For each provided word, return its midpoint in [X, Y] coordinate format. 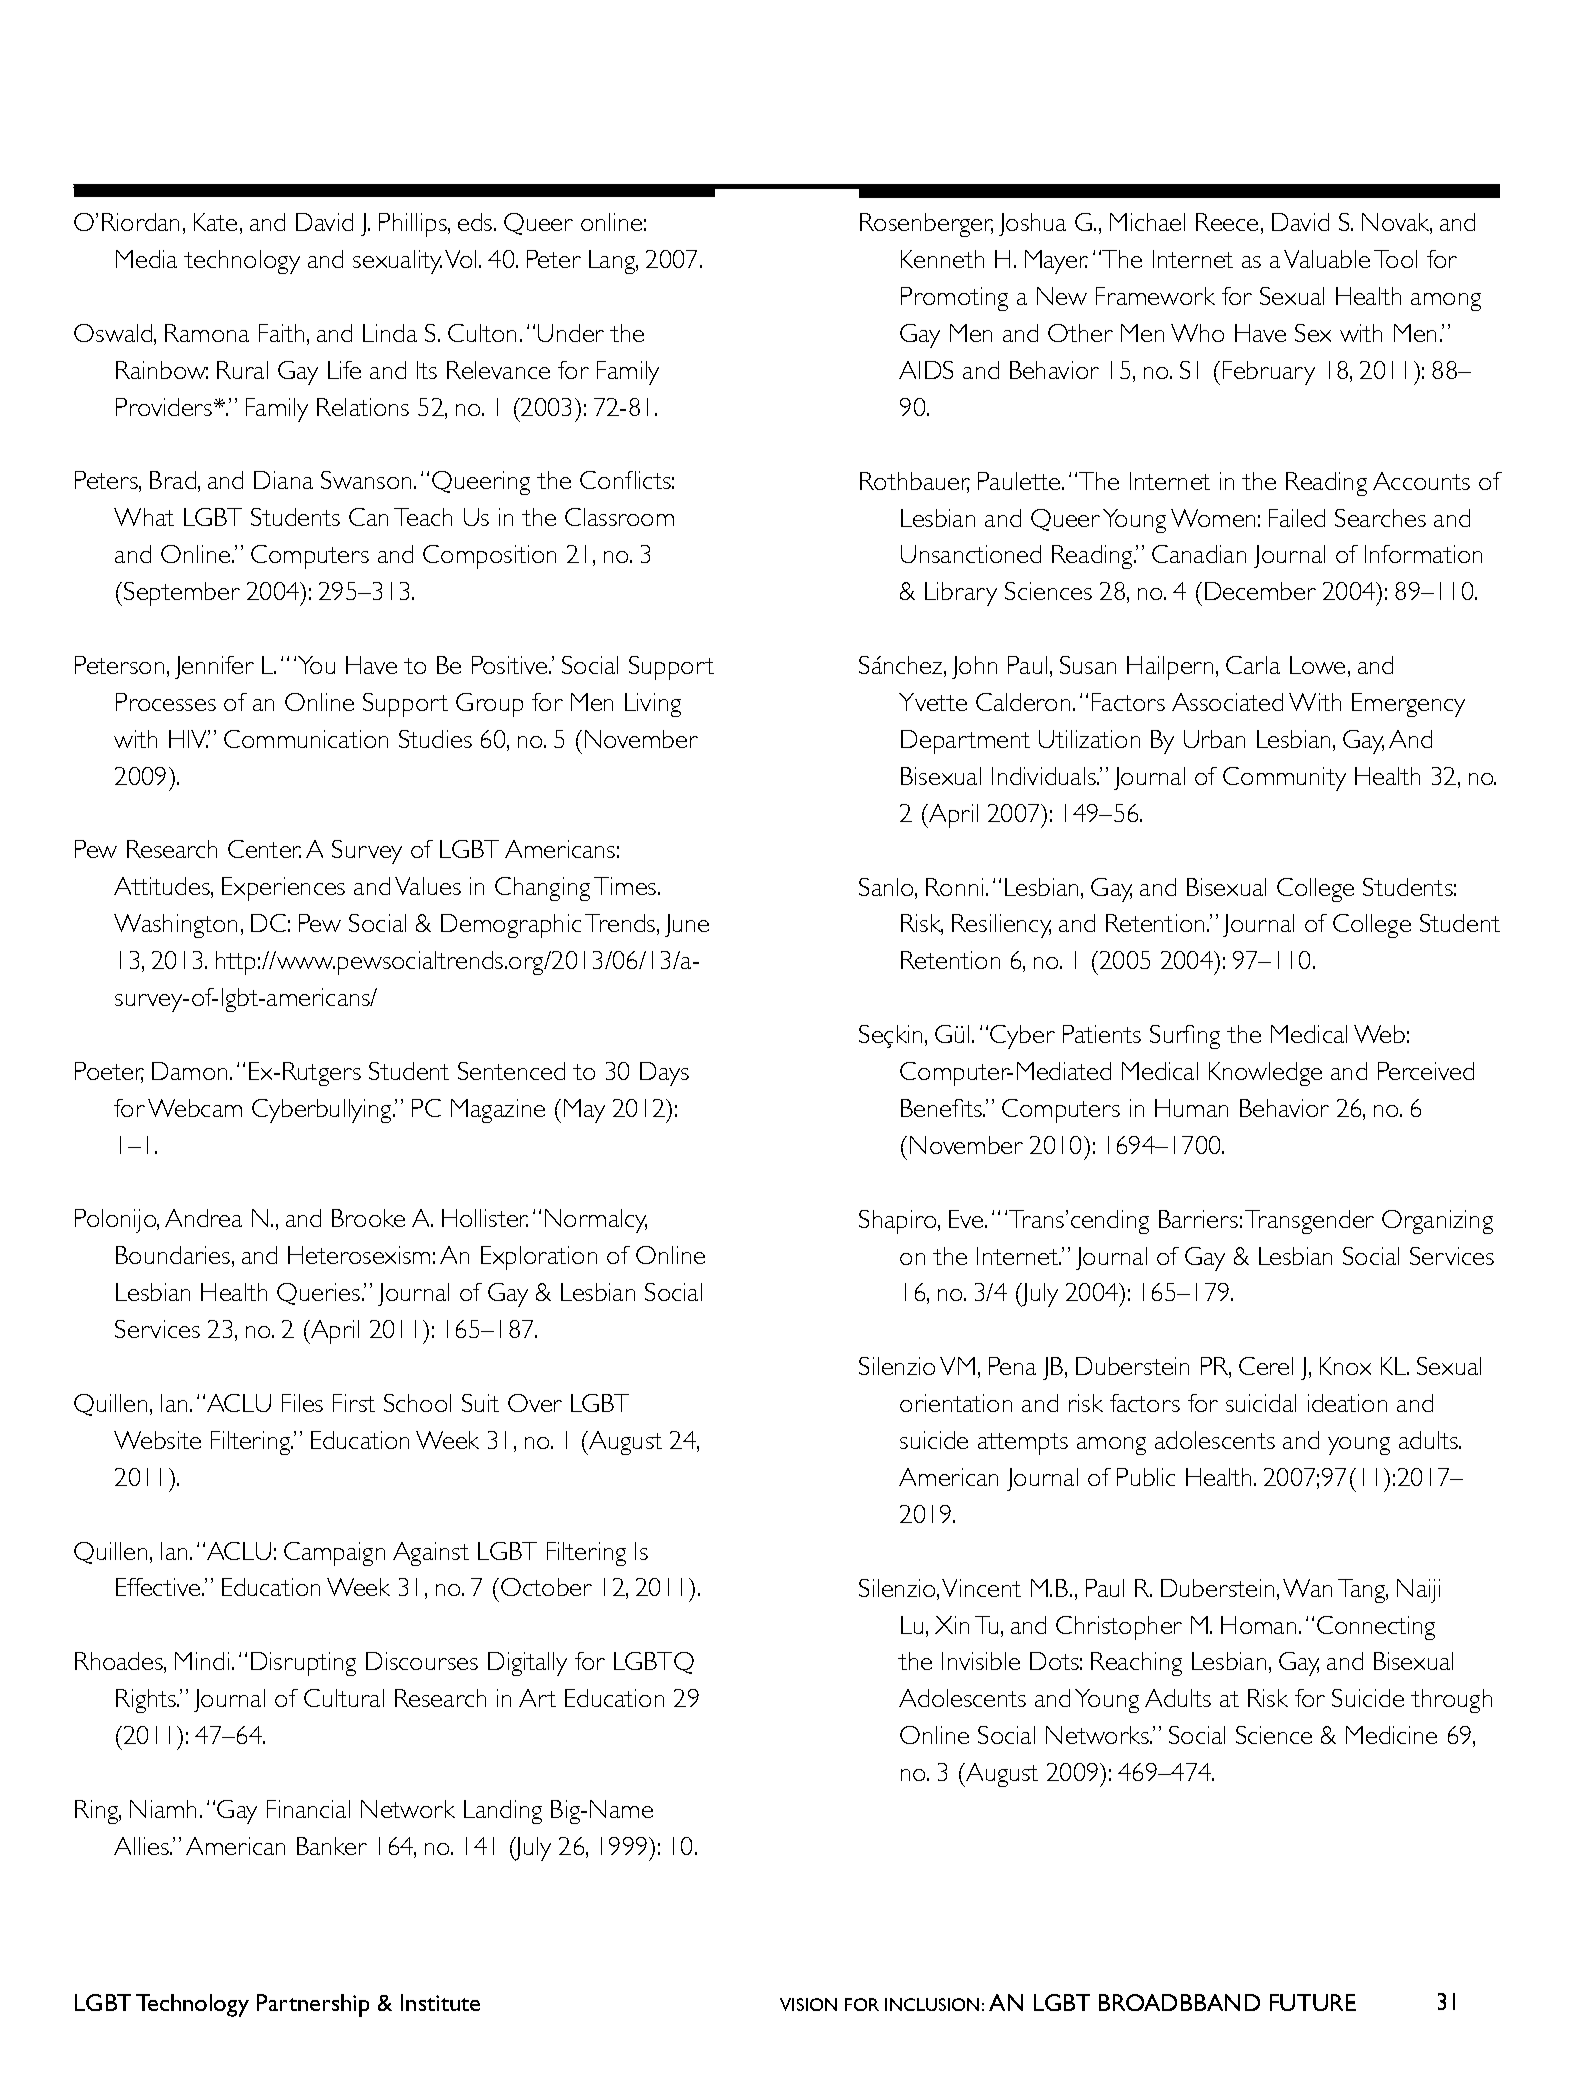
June [687, 925]
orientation [956, 1403]
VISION [808, 2004]
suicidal [1261, 1403]
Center [264, 849]
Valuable [1327, 259]
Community [1284, 779]
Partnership [313, 2005]
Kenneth [942, 259]
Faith [281, 333]
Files [302, 1403]
